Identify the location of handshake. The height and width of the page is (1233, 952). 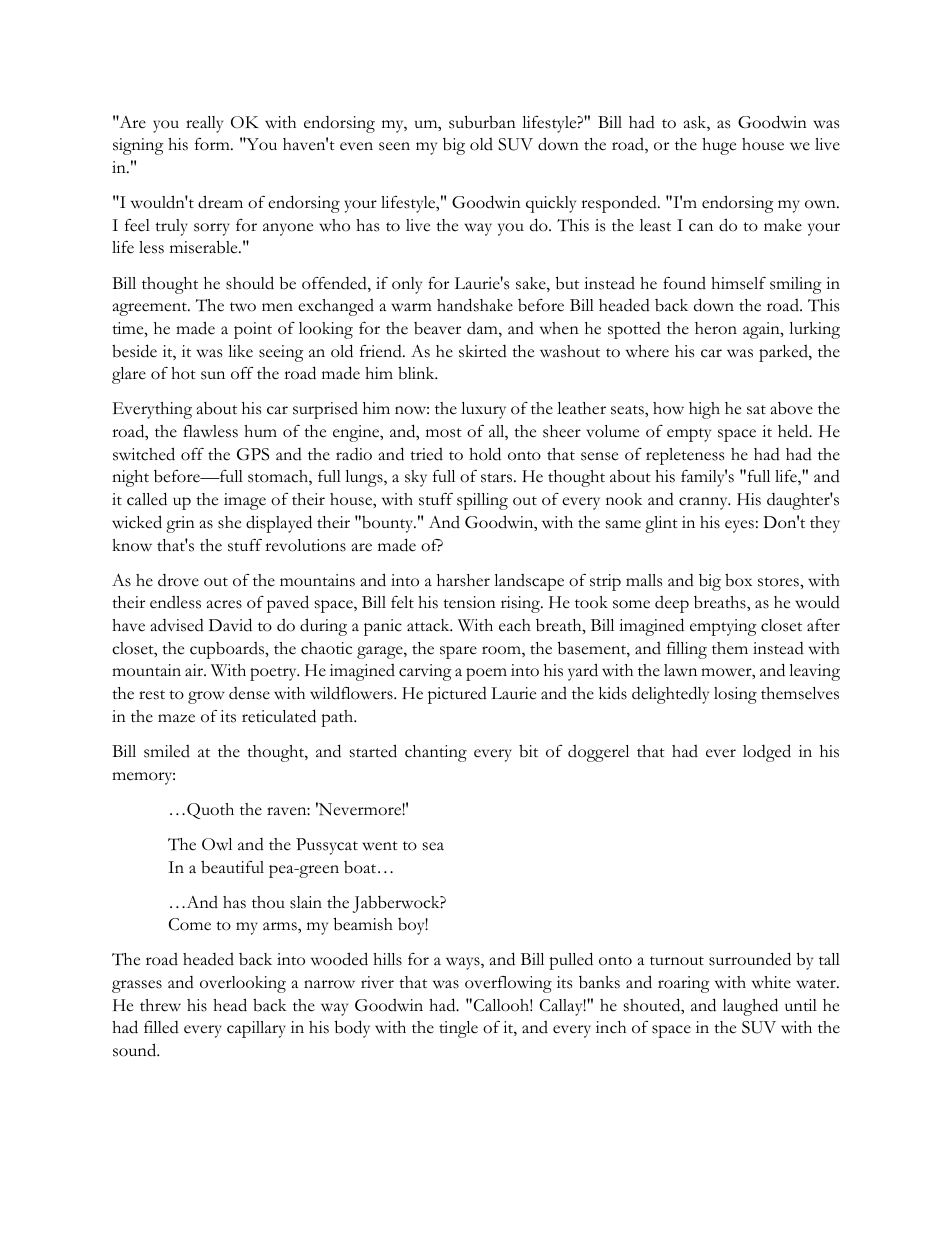
(475, 305).
